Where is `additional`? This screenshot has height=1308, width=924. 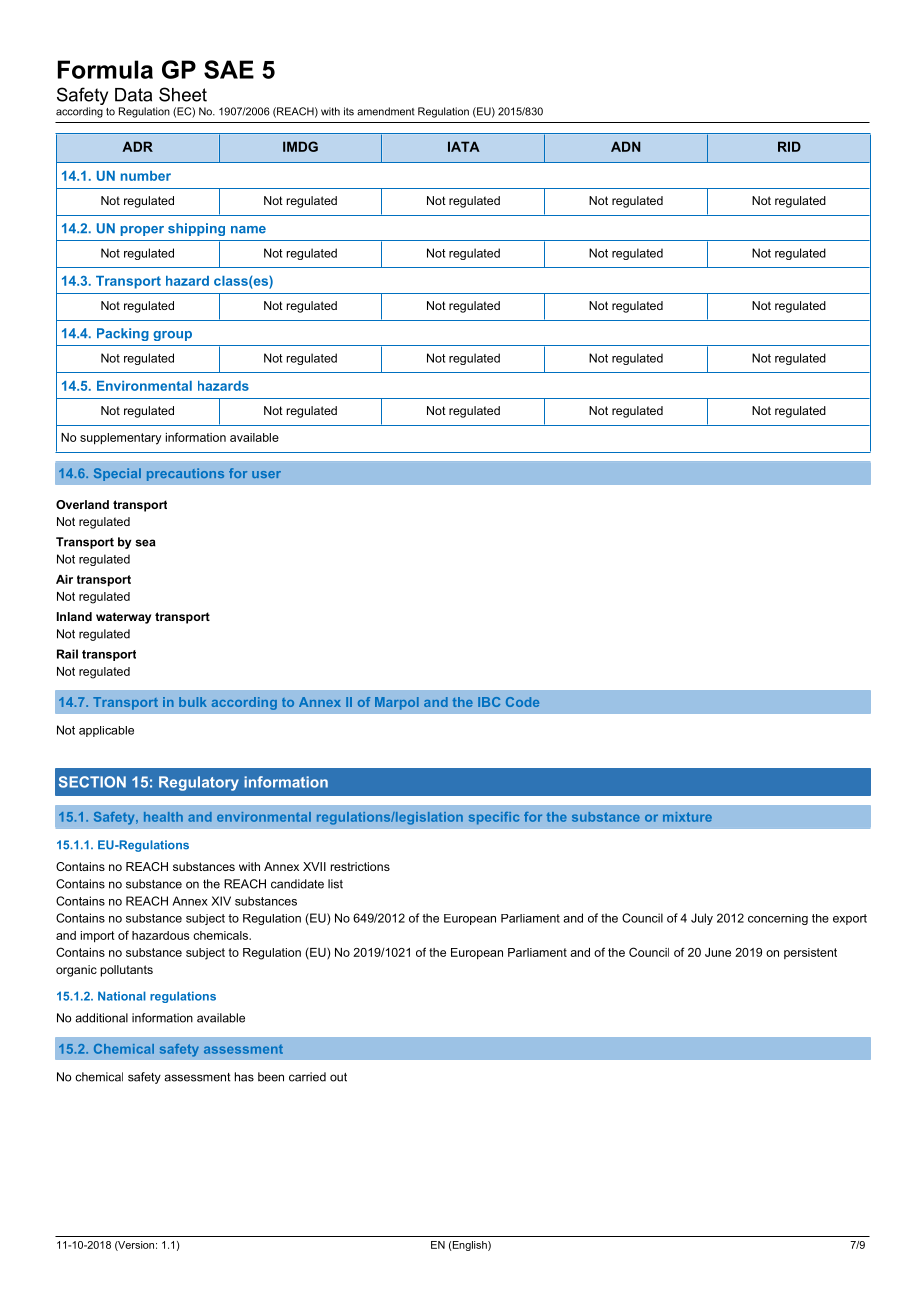 additional is located at coordinates (101, 1018).
